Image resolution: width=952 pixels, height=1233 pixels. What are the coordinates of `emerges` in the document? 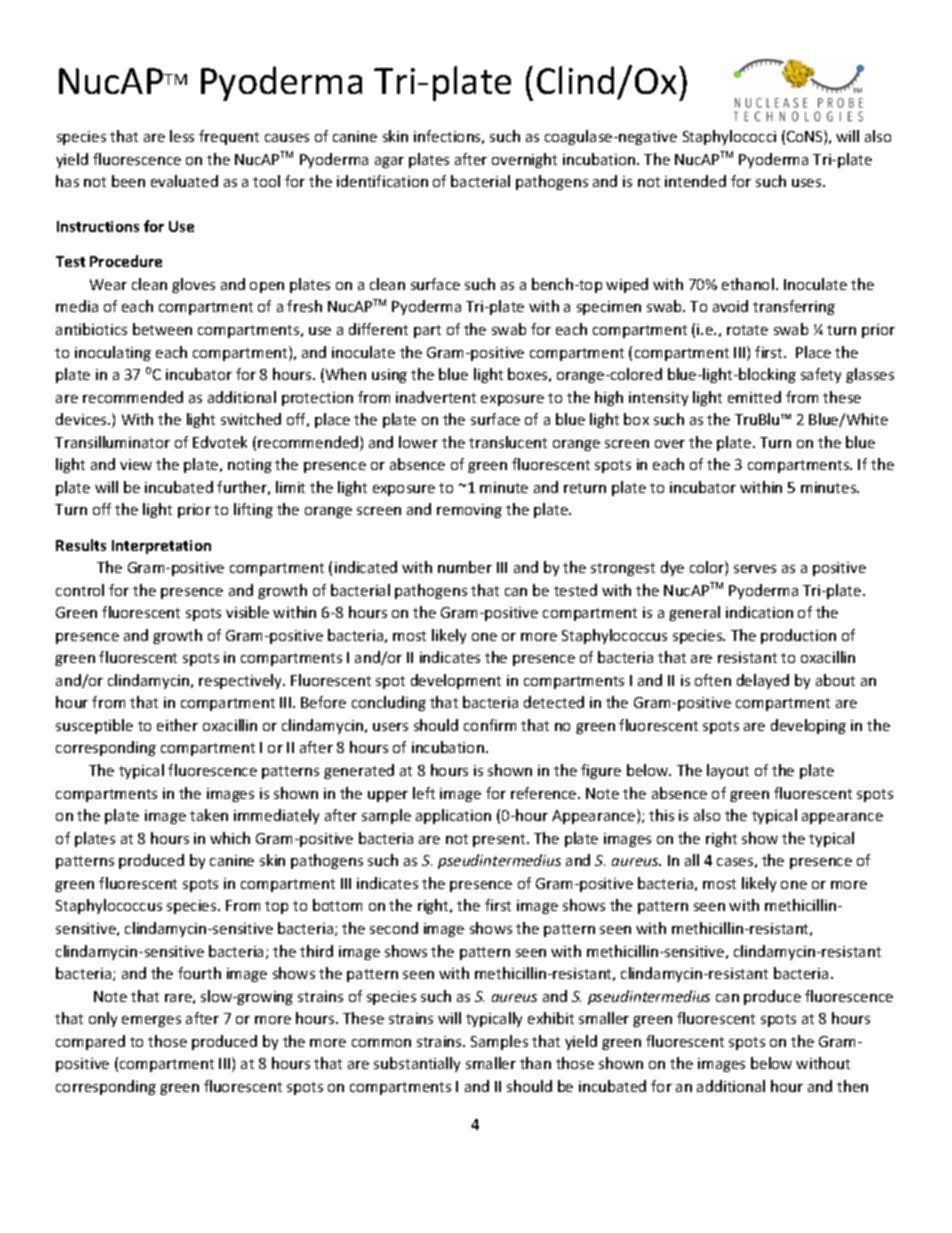 It's located at (151, 1021).
